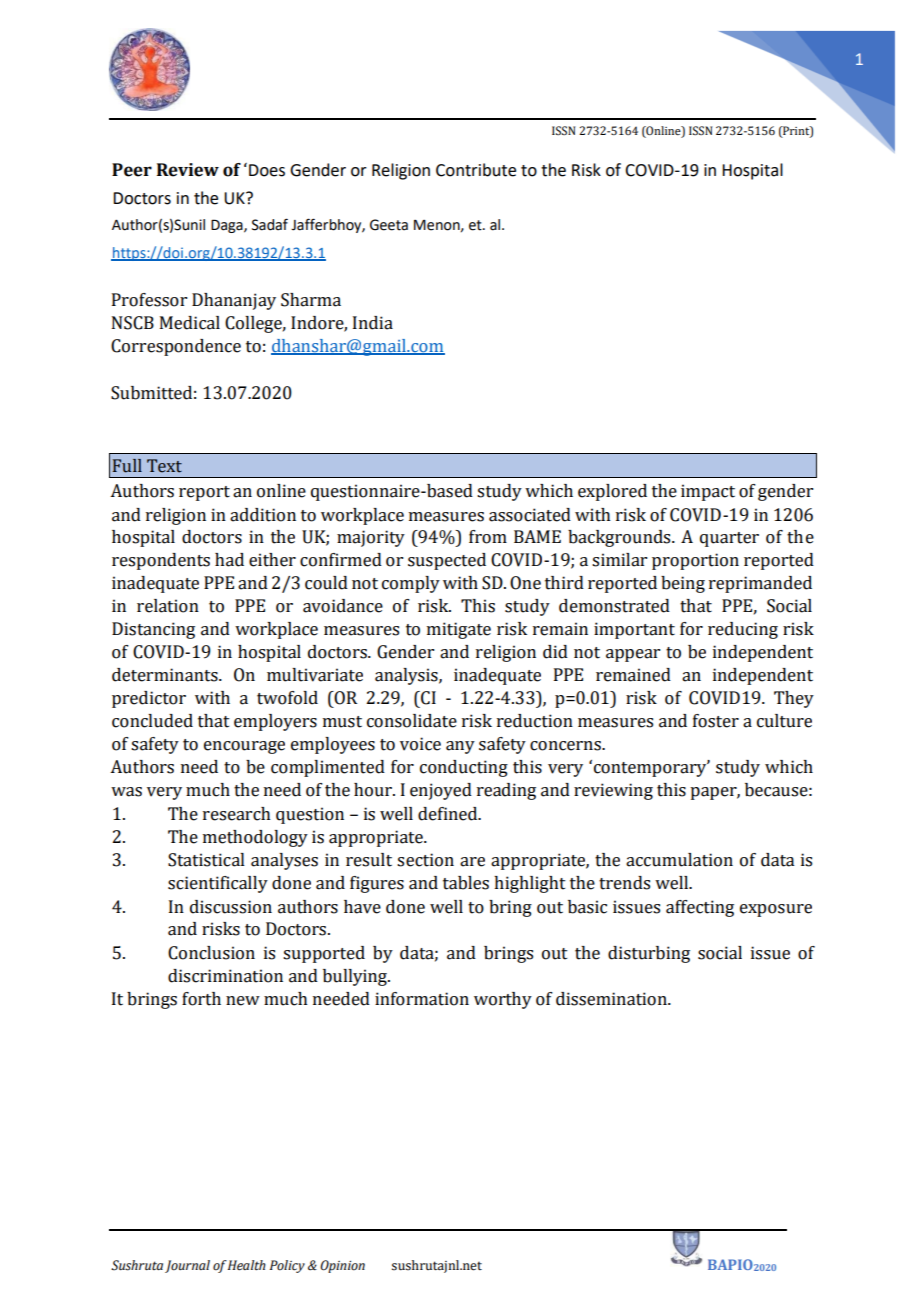  Describe the element at coordinates (389, 225) in the screenshot. I see `Geeta` at that location.
